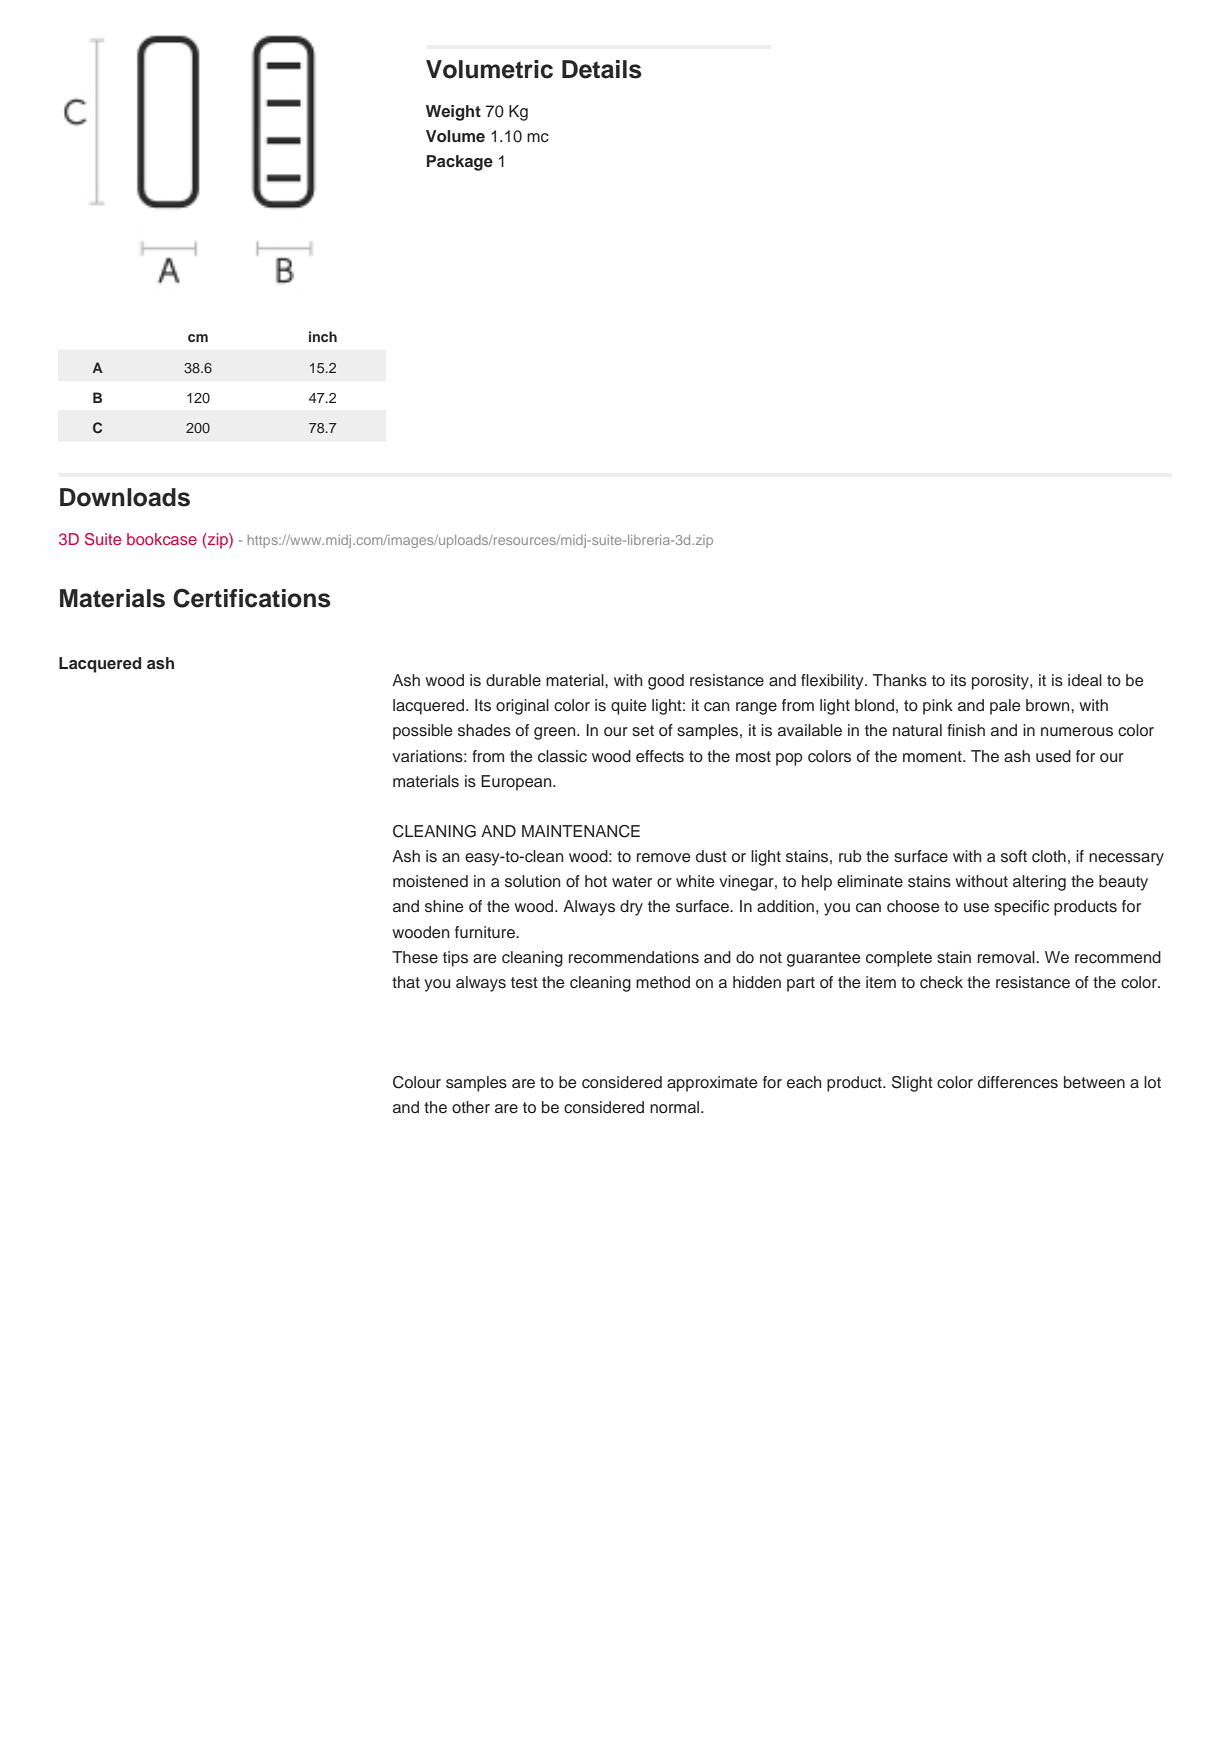  What do you see at coordinates (125, 497) in the screenshot?
I see `Downloads` at bounding box center [125, 497].
